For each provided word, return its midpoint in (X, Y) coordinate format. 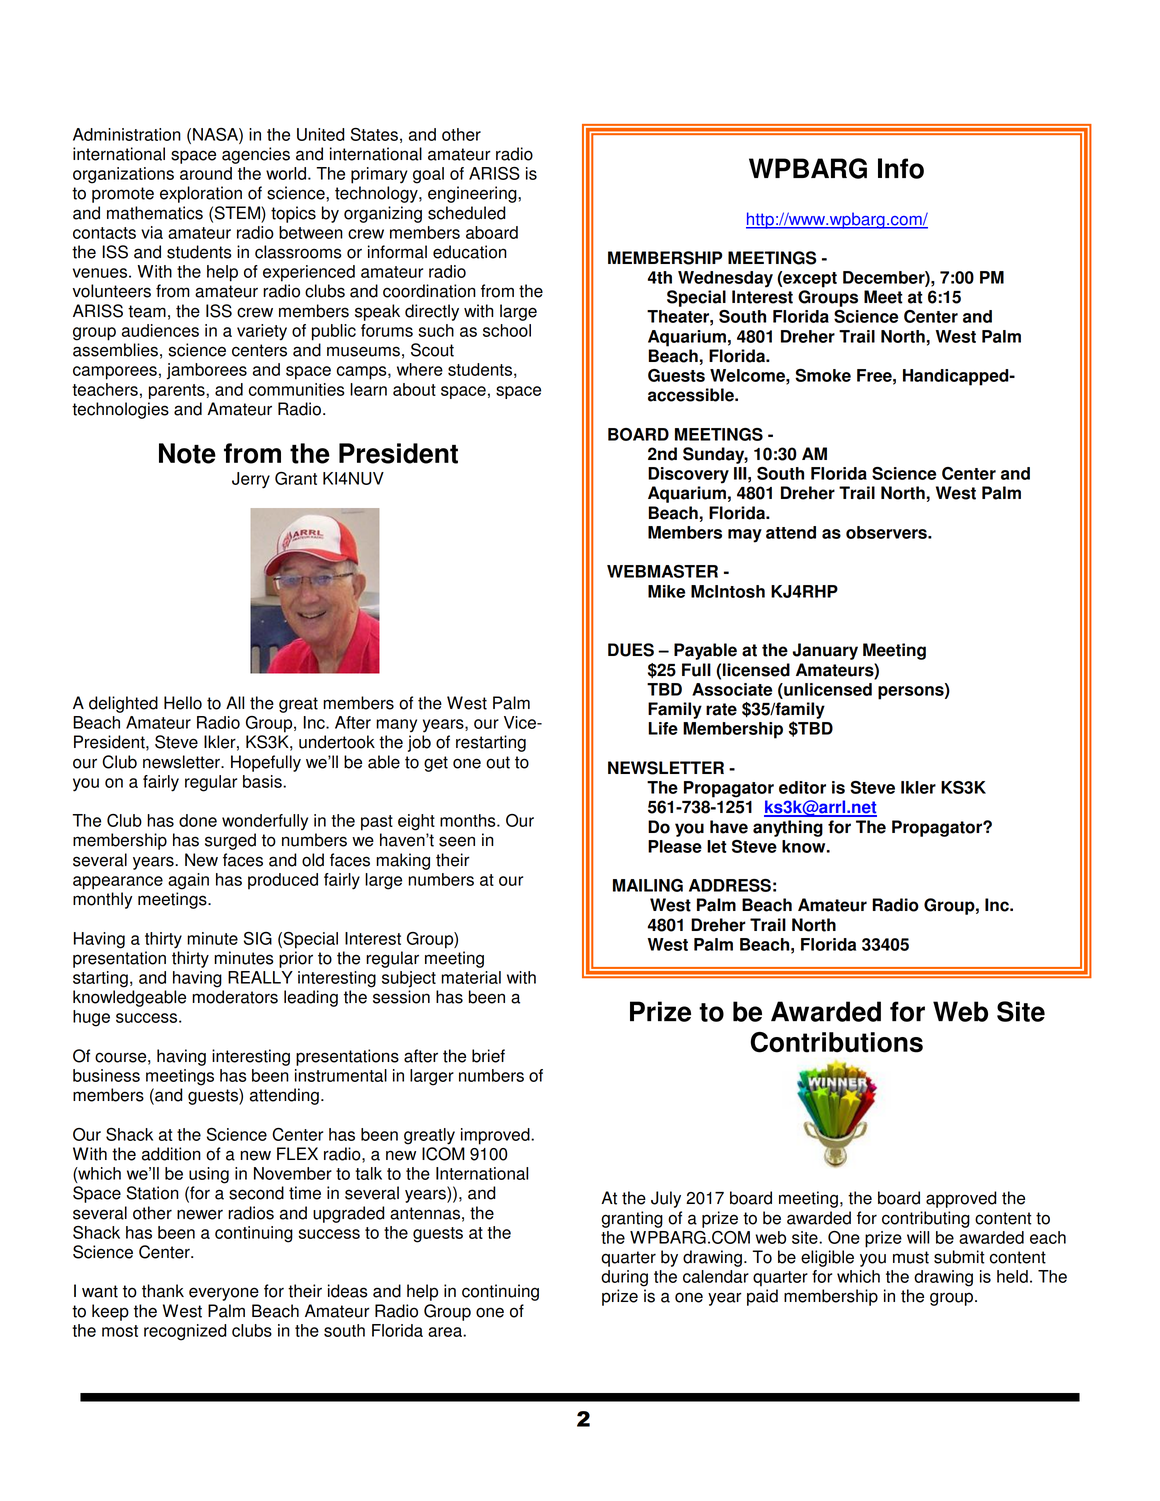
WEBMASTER (662, 571)
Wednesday (725, 279)
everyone (224, 1294)
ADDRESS (730, 885)
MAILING (648, 885)
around (206, 173)
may (745, 536)
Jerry (251, 480)
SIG (258, 938)
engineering (473, 194)
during (624, 1278)
